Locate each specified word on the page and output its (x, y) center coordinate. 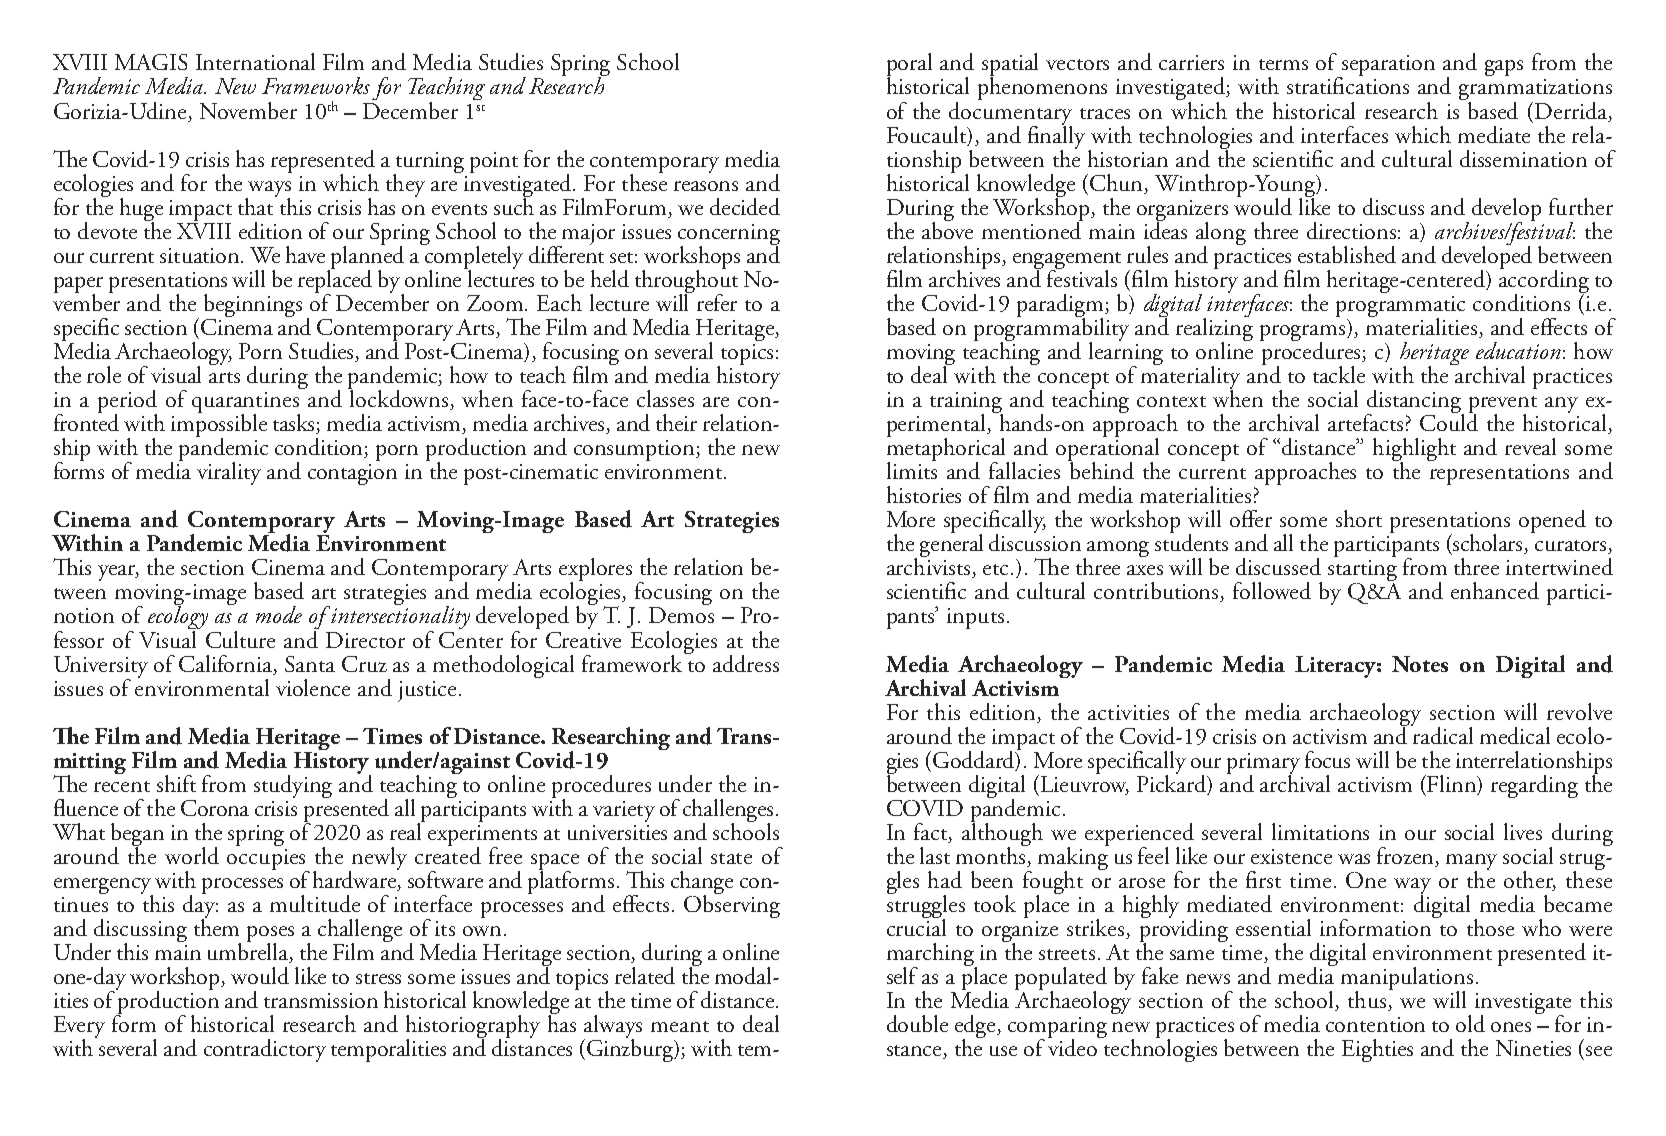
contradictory (265, 1050)
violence (313, 687)
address (746, 663)
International (255, 61)
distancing (1415, 403)
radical (1442, 734)
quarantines (246, 404)
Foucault (928, 136)
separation (1387, 67)
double (917, 1023)
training (966, 404)
